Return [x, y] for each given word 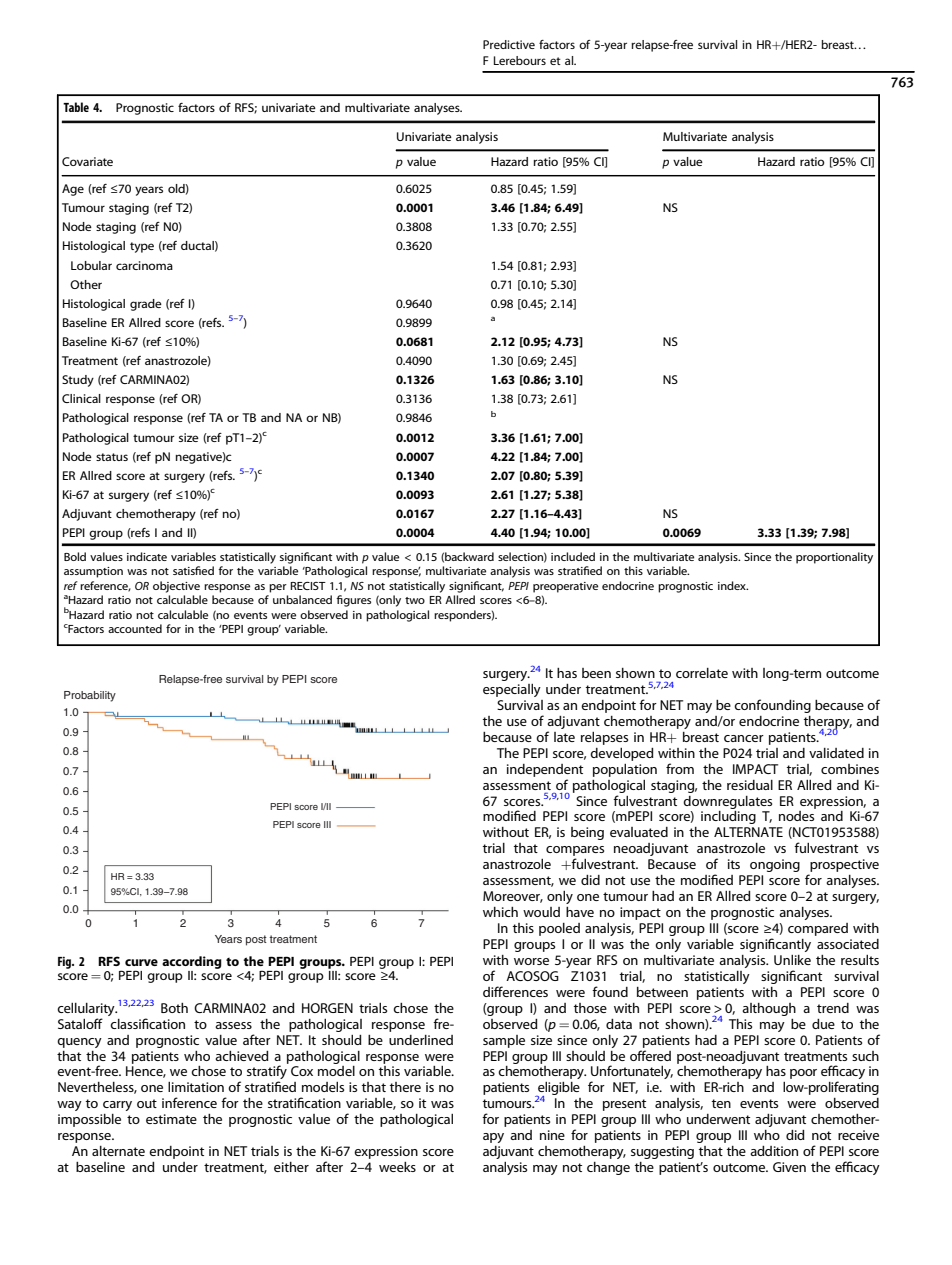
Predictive [509, 44]
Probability [90, 696]
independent [545, 770]
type [142, 247]
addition [774, 1151]
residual [750, 785]
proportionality [834, 558]
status [112, 457]
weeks [397, 1167]
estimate [171, 1119]
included [573, 556]
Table [76, 107]
